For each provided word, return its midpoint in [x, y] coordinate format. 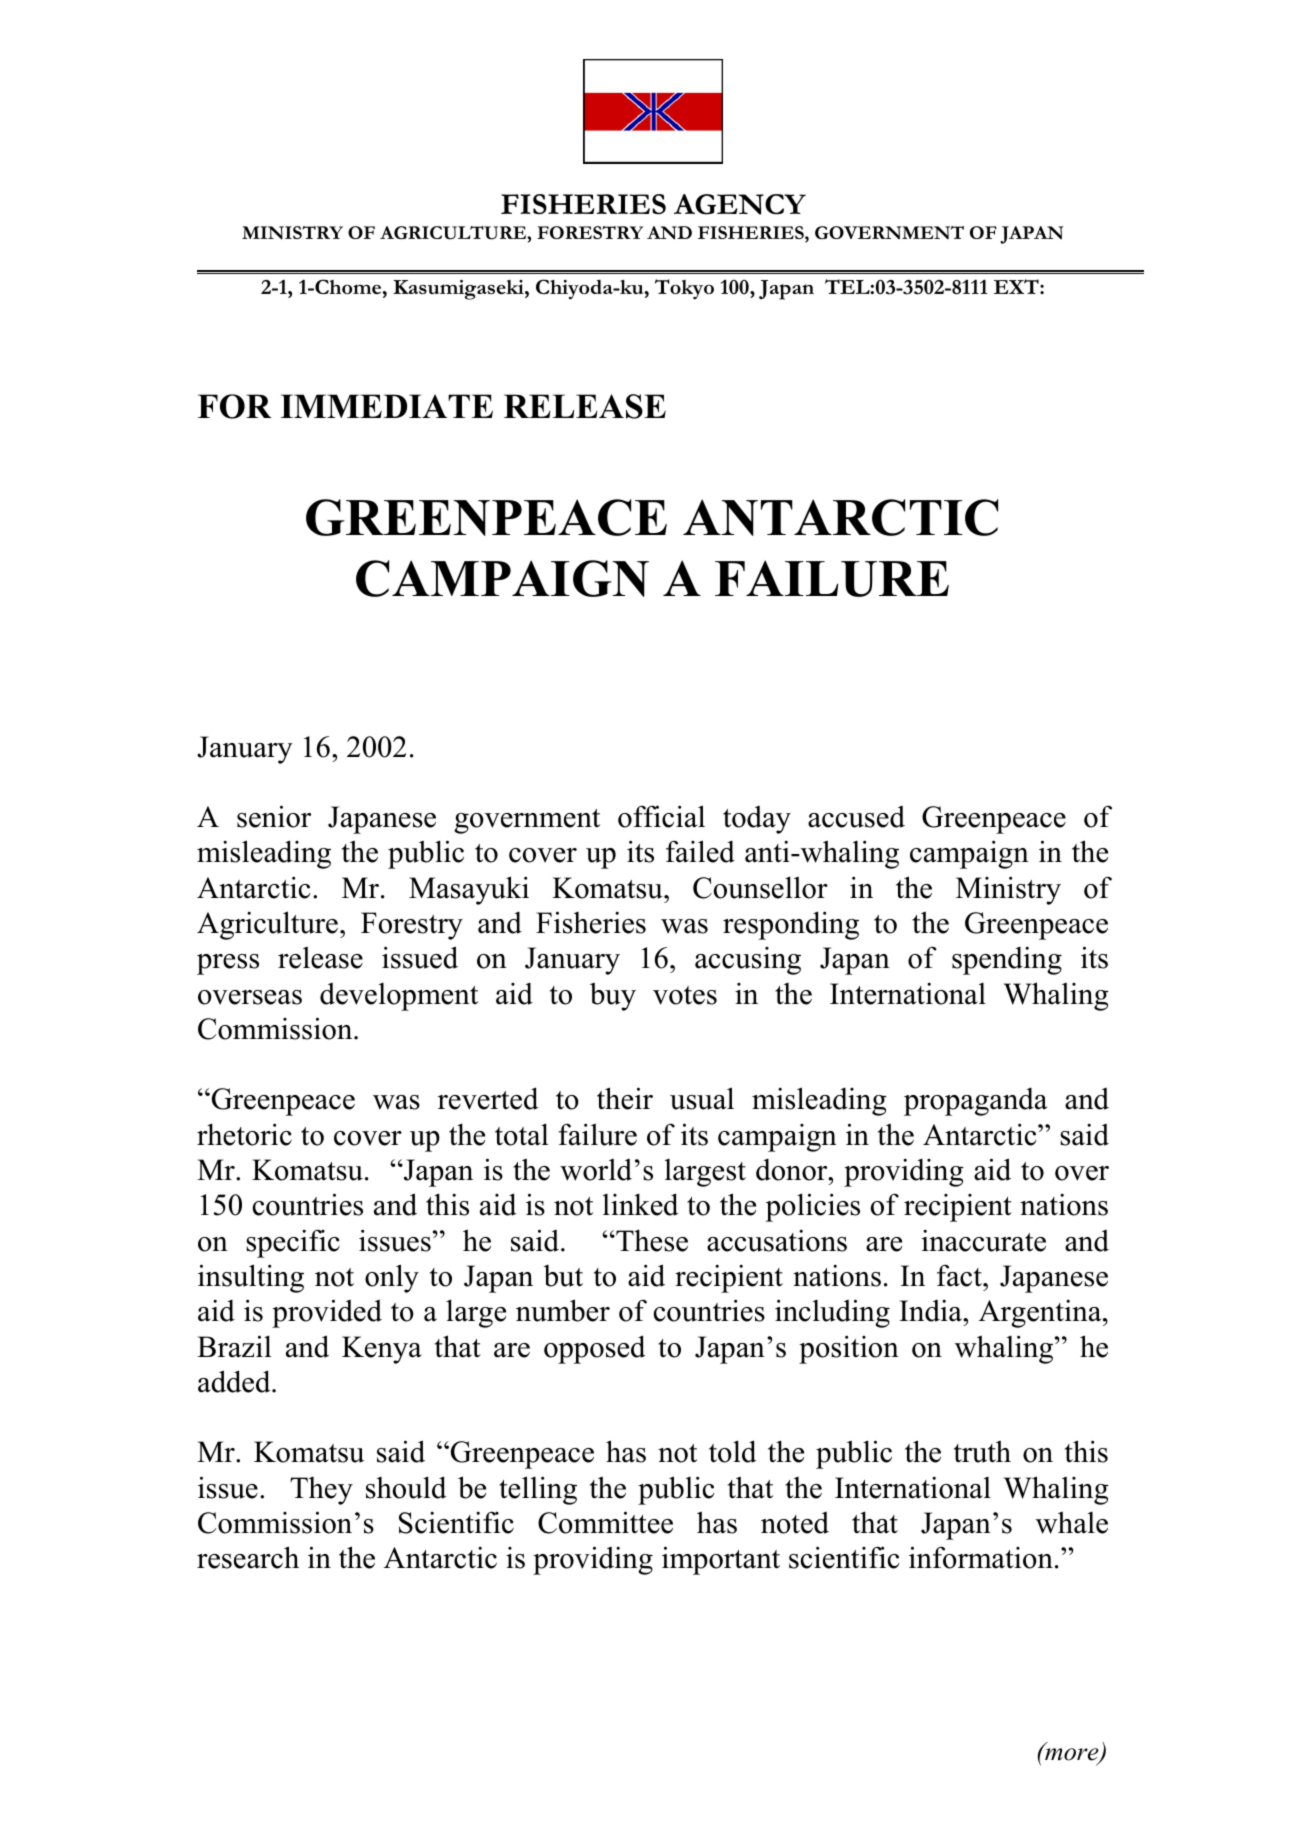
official [661, 816]
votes [685, 995]
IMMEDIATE [387, 406]
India [931, 1310]
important [721, 1560]
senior [274, 816]
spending [1007, 960]
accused [856, 817]
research [248, 1557]
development [399, 997]
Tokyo [684, 289]
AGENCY [740, 204]
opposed [595, 1349]
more [1073, 1756]
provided [327, 1313]
